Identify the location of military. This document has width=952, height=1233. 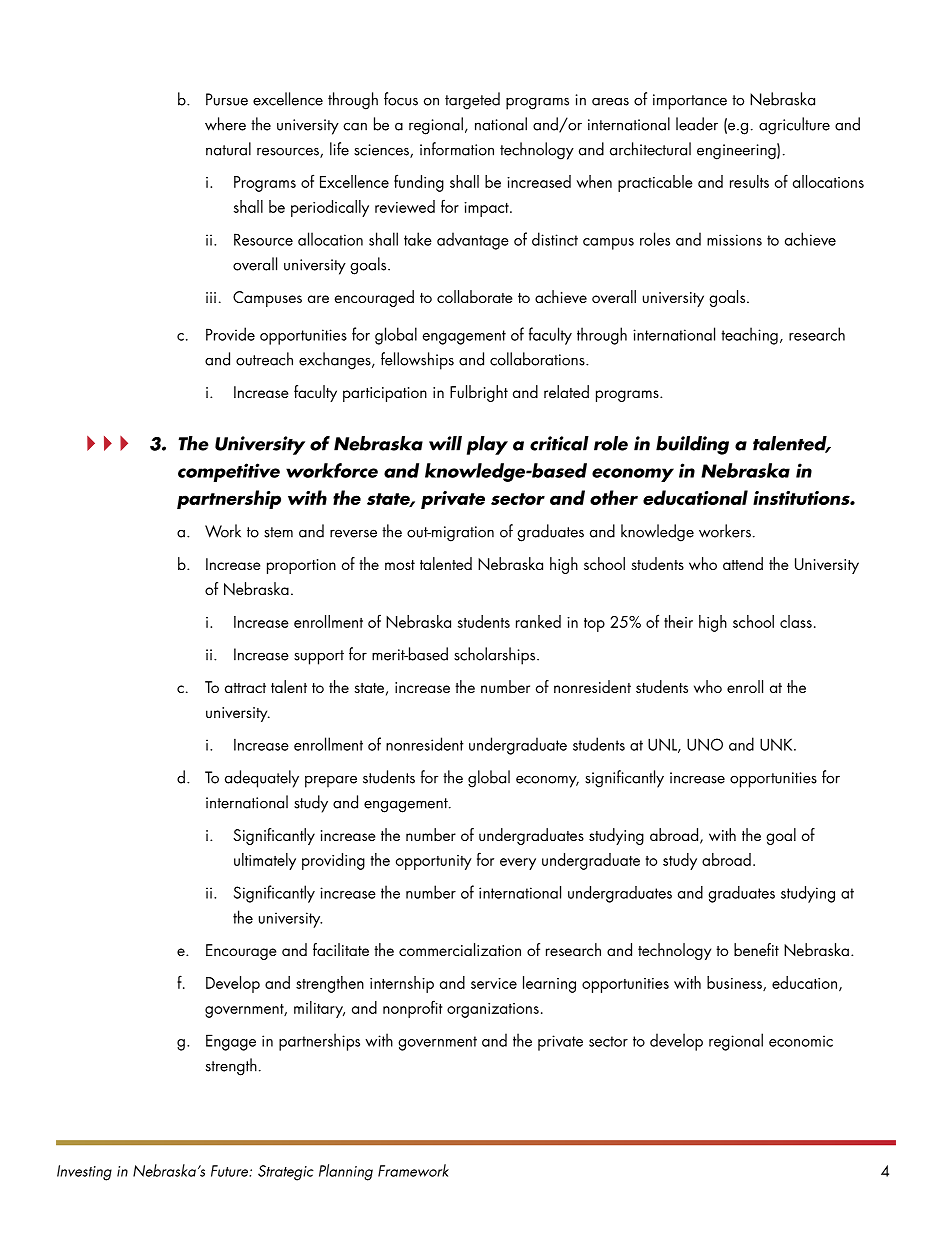
(319, 1009).
